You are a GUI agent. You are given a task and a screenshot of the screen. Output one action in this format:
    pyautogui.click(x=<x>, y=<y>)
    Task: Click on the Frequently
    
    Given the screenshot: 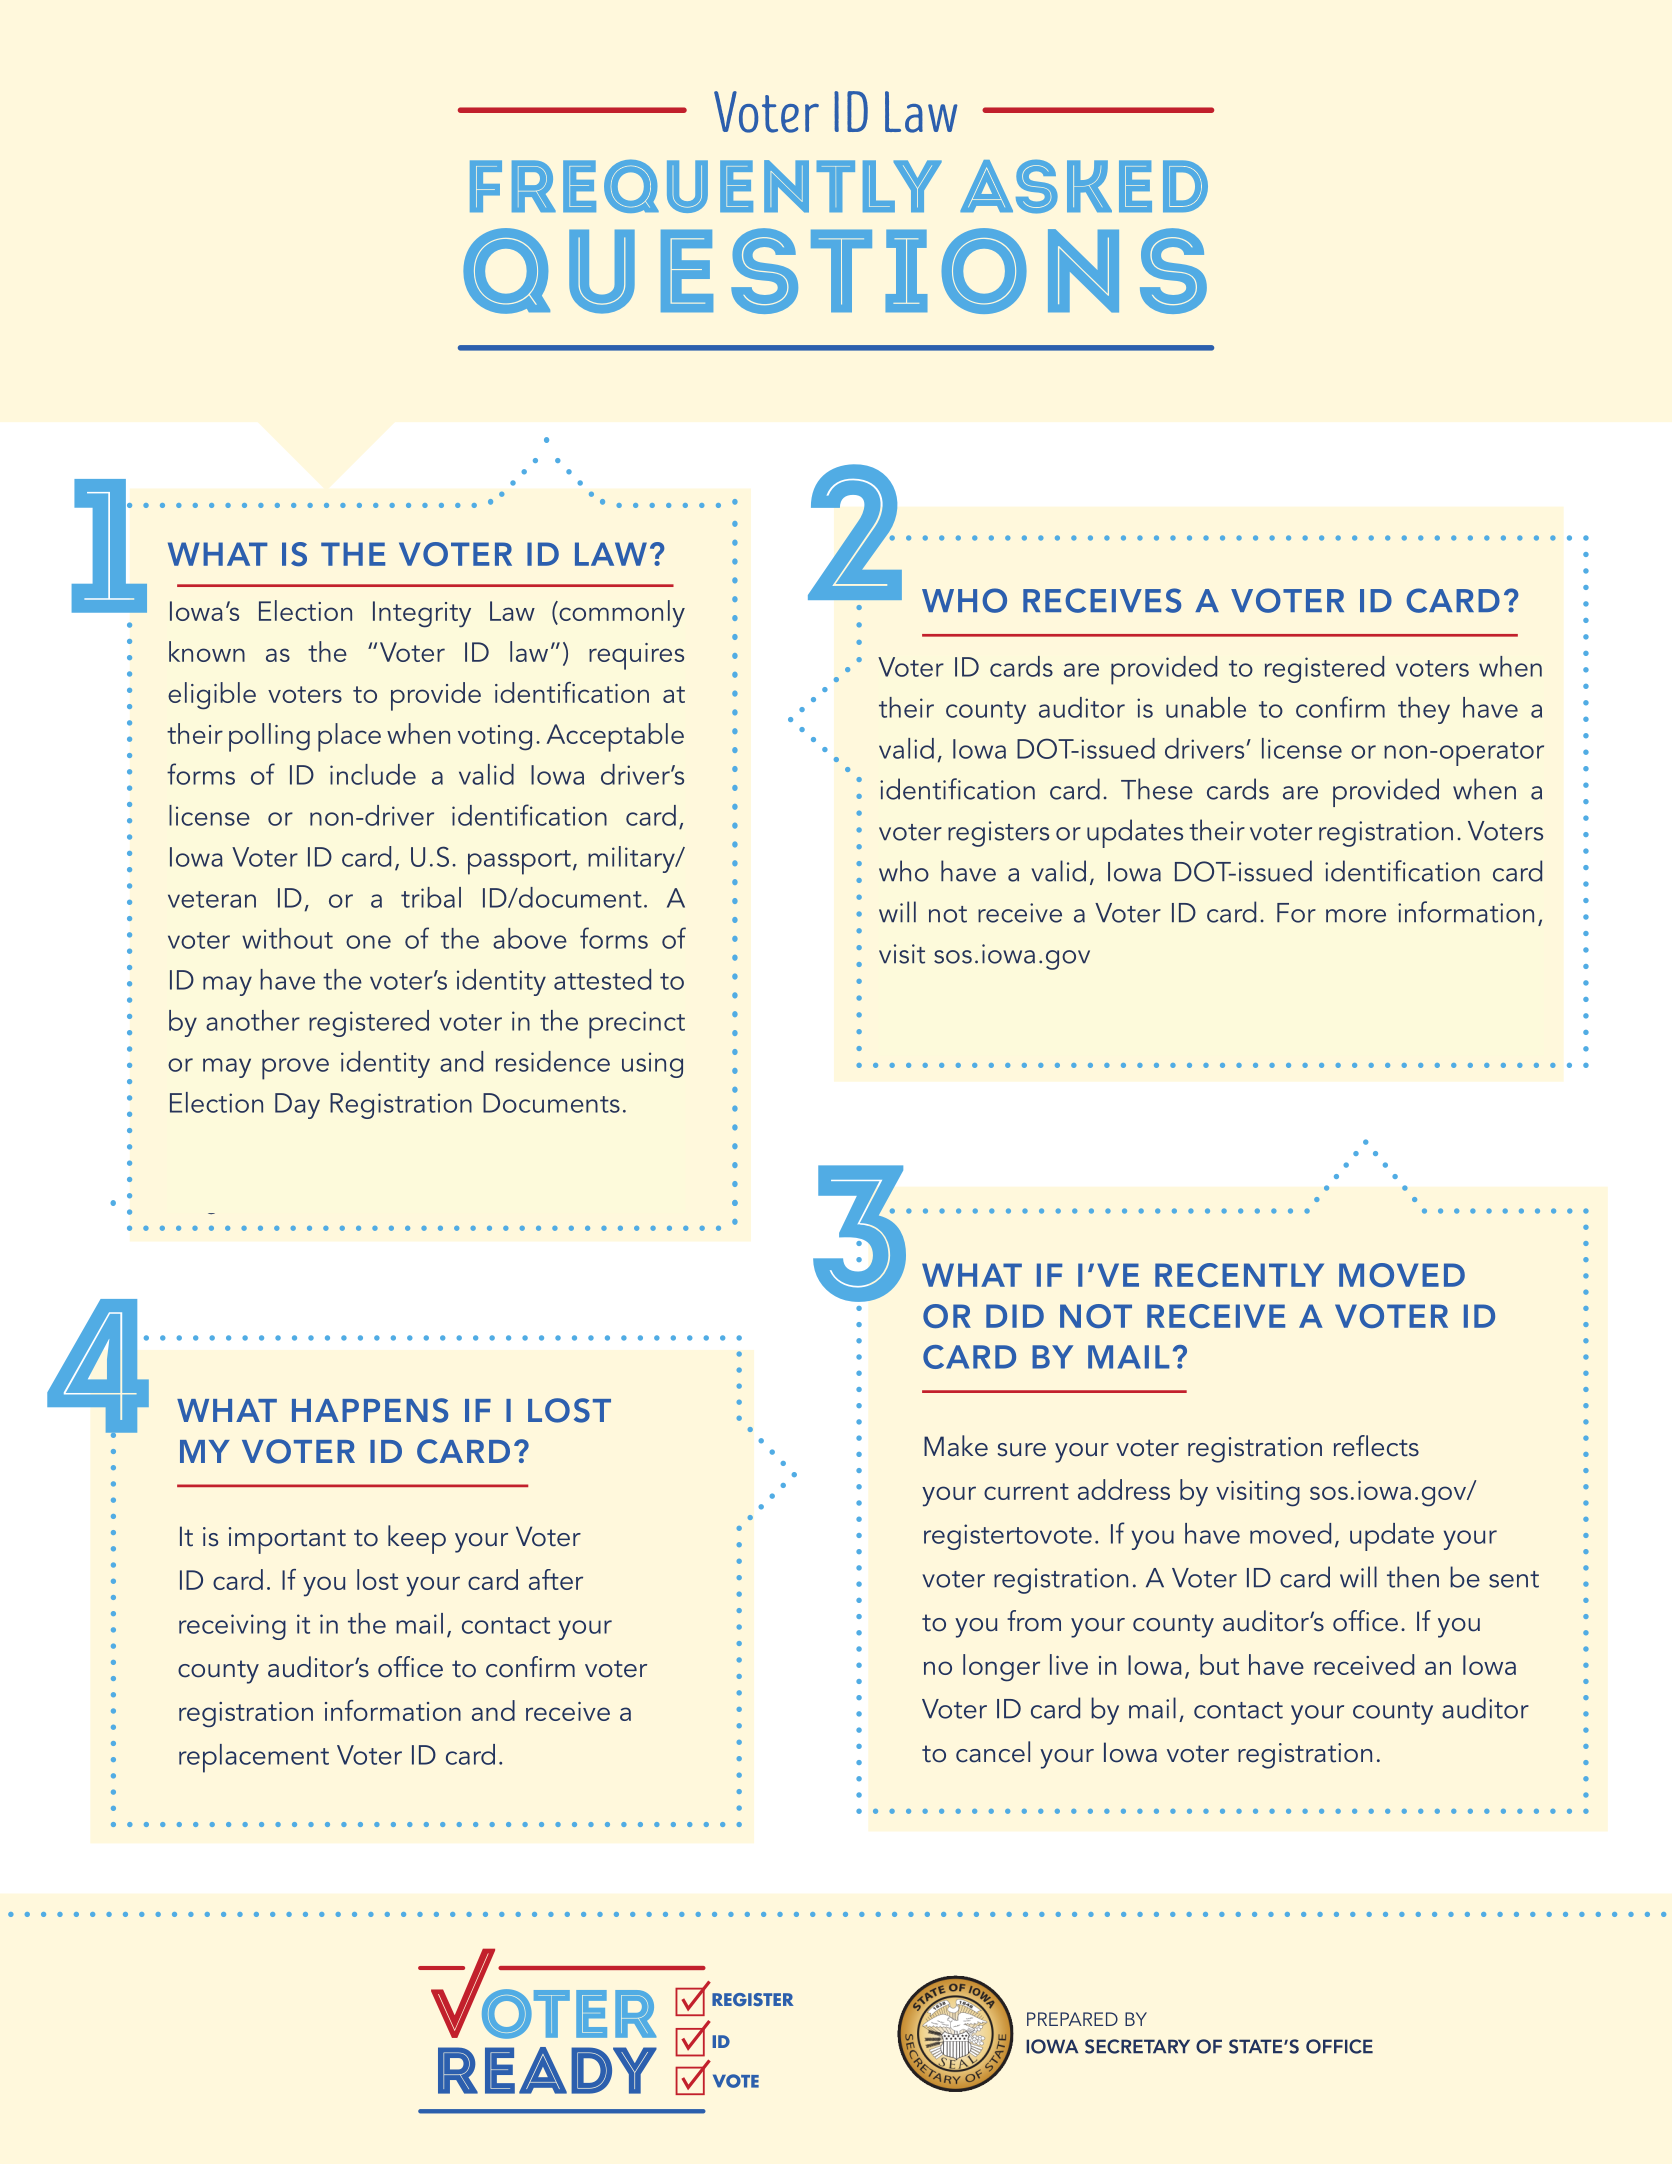 What is the action you would take?
    pyautogui.click(x=706, y=186)
